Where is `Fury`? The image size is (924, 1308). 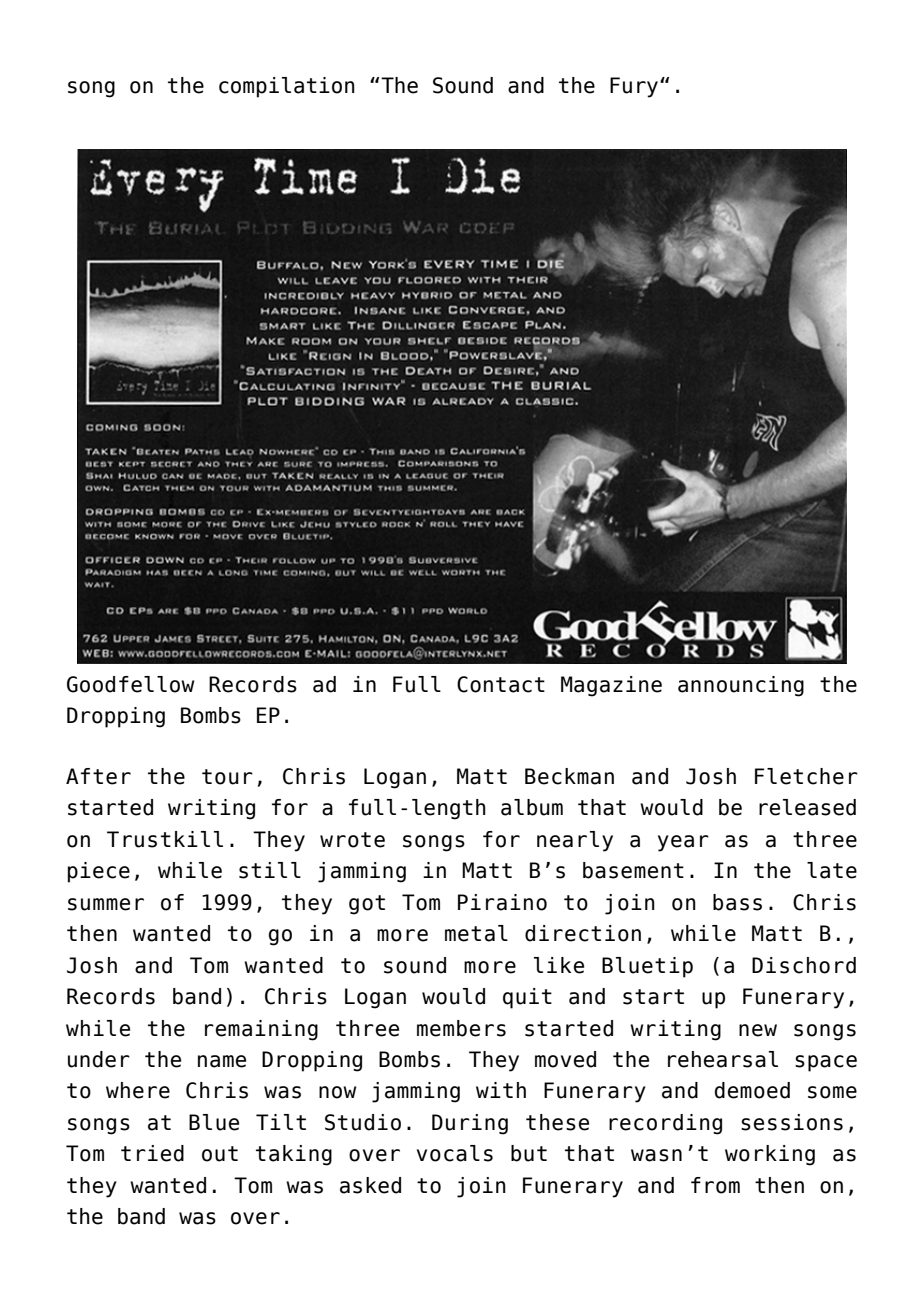 Fury is located at coordinates (635, 87).
